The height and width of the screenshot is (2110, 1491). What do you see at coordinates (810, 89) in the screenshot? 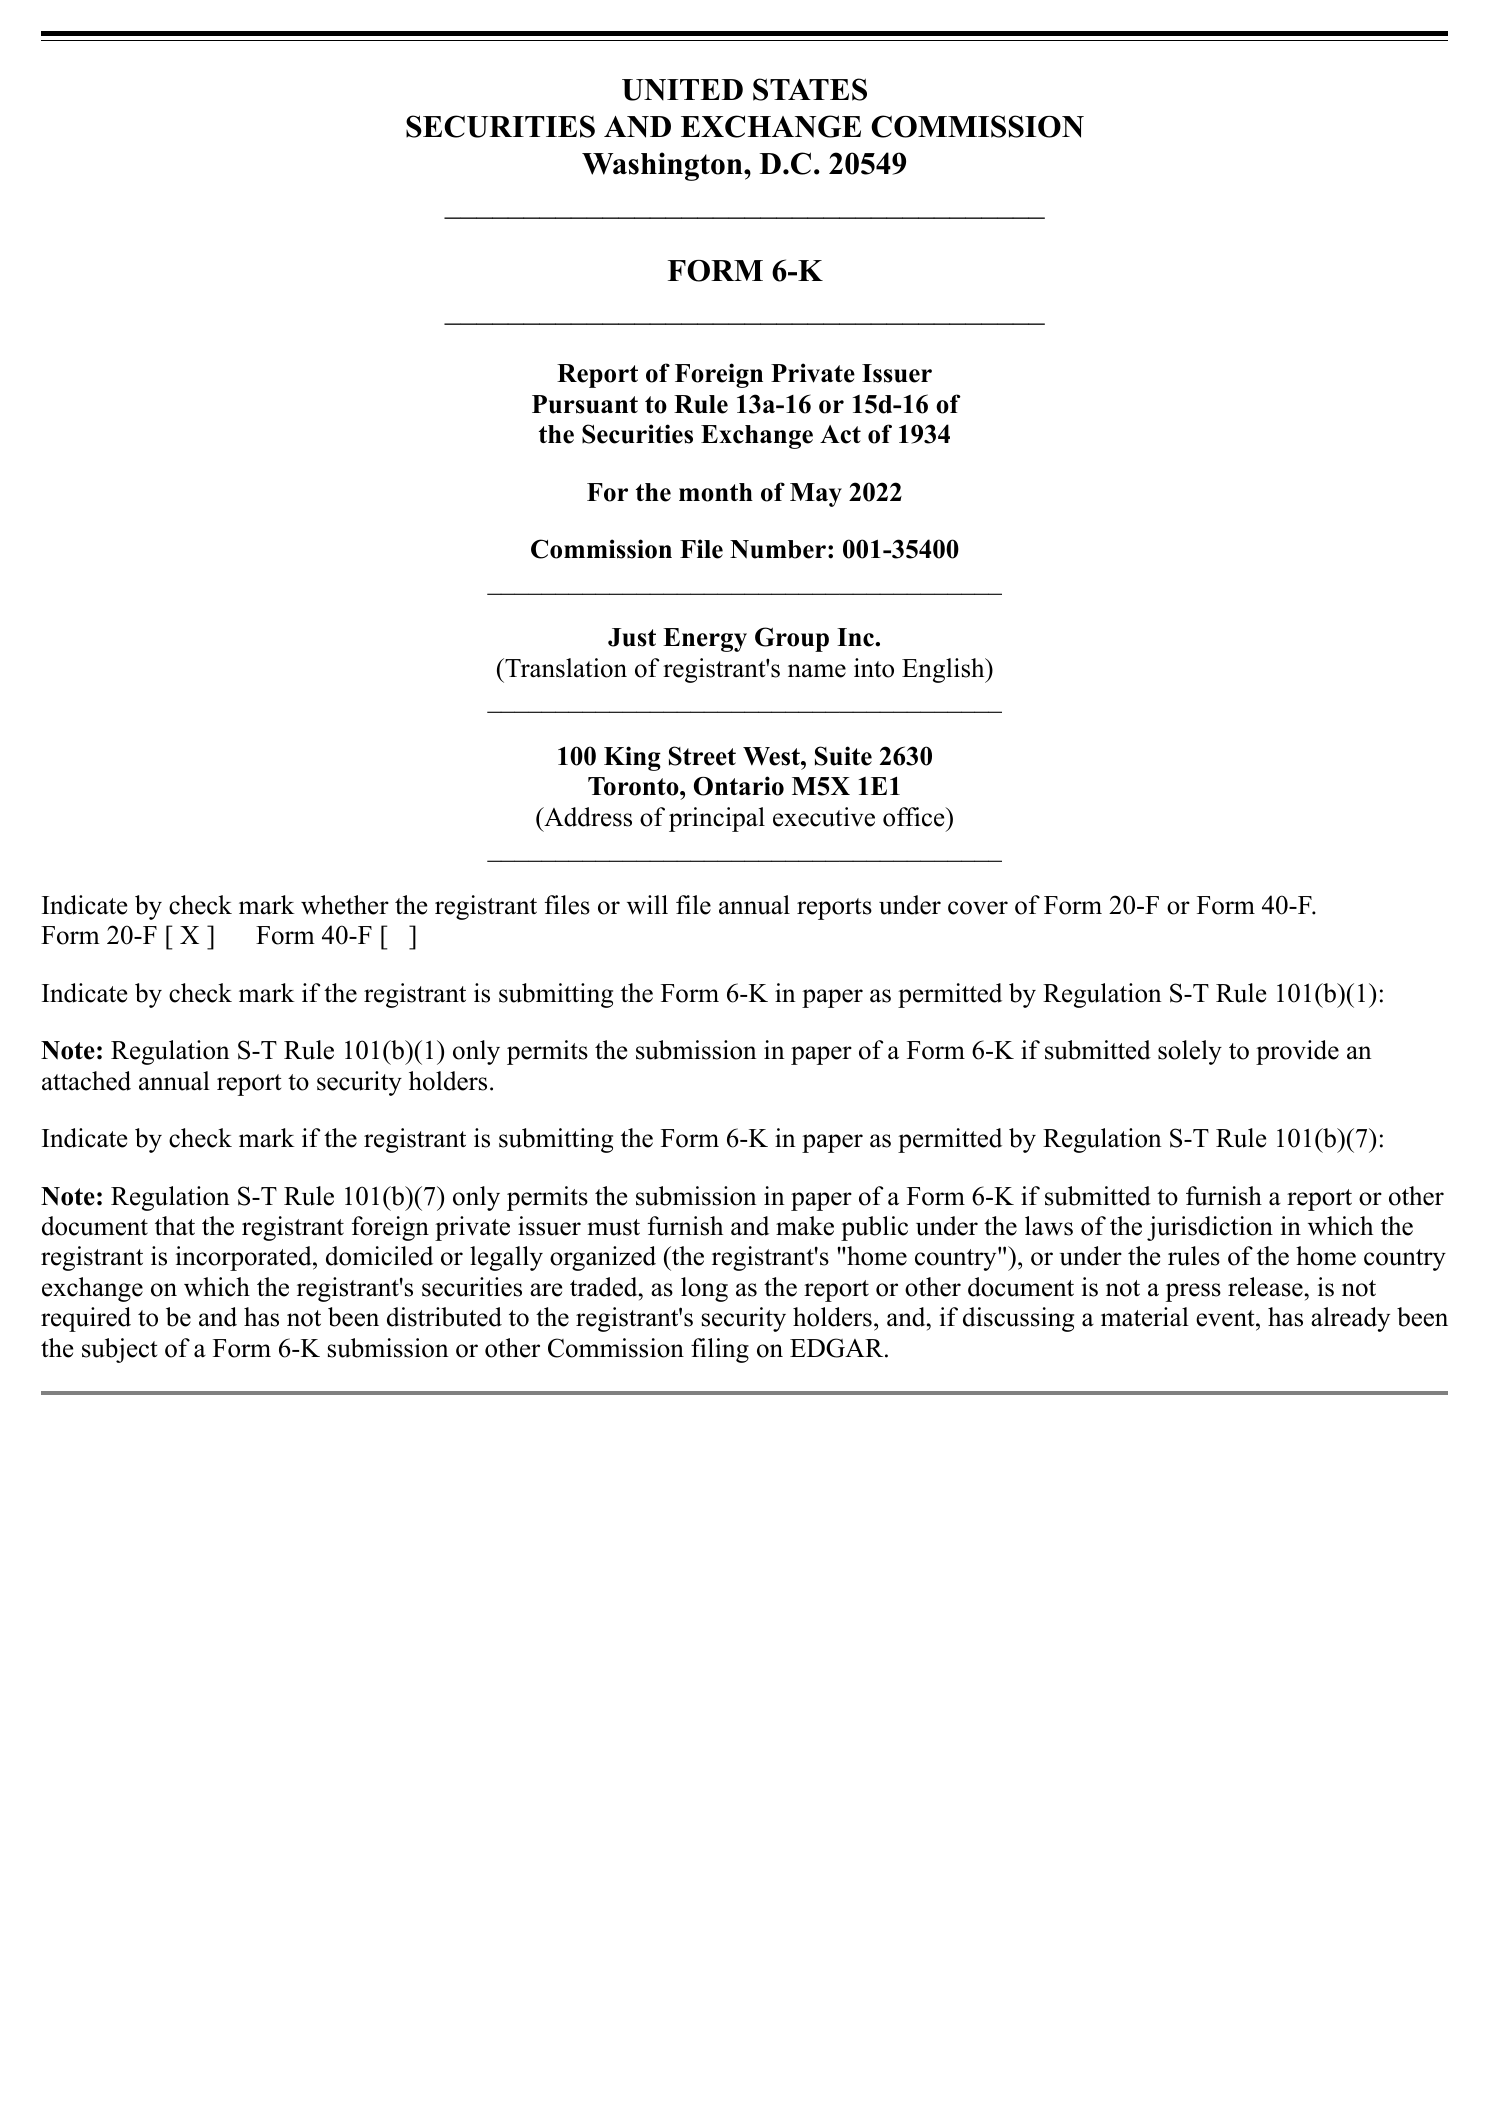
I see `STATES` at bounding box center [810, 89].
